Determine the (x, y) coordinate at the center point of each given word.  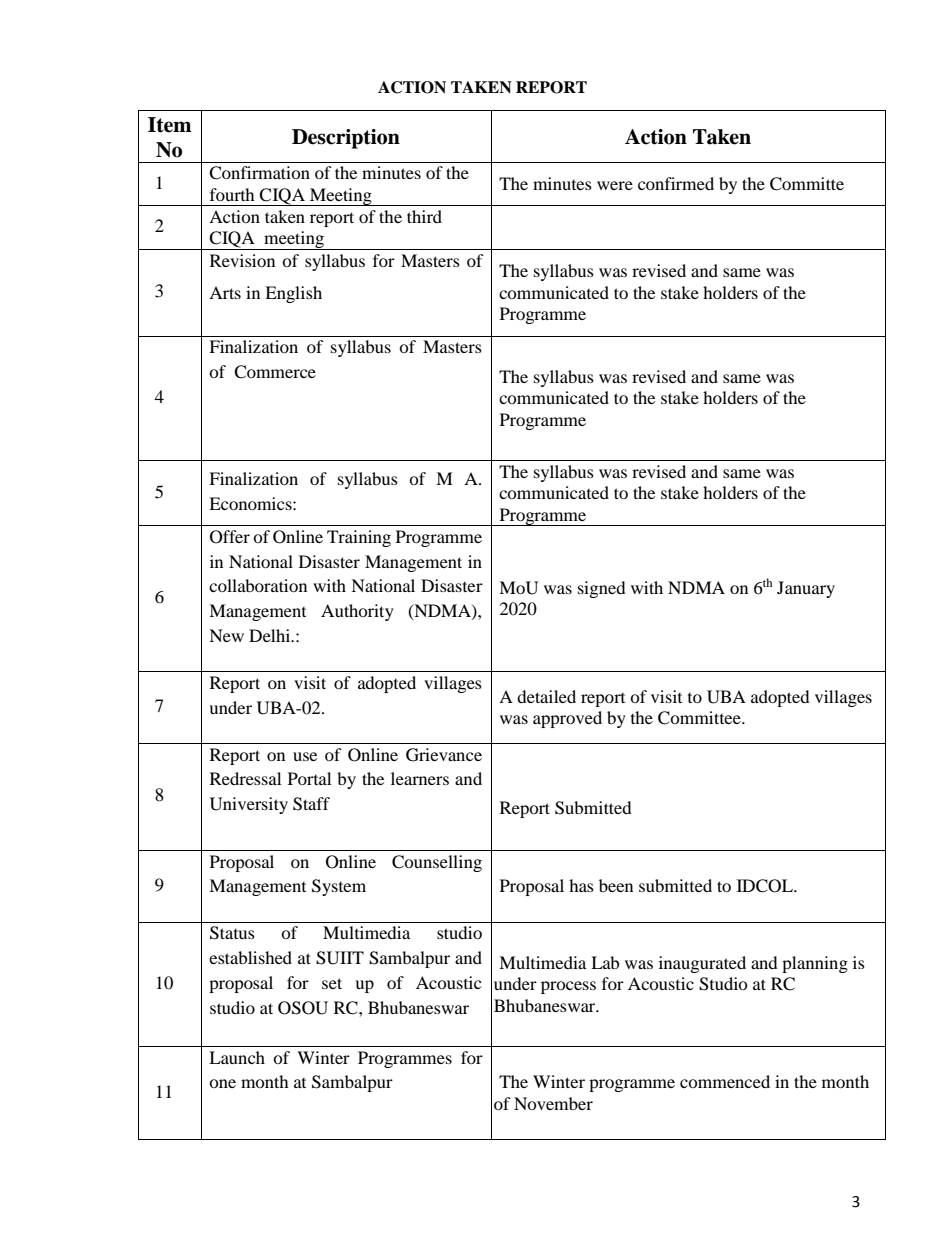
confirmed (676, 183)
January (806, 589)
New (226, 635)
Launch (237, 1057)
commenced (725, 1081)
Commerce (275, 372)
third (424, 216)
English (293, 294)
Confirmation (259, 173)
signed (602, 589)
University (249, 805)
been (616, 885)
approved (567, 719)
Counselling (437, 863)
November (553, 1103)
